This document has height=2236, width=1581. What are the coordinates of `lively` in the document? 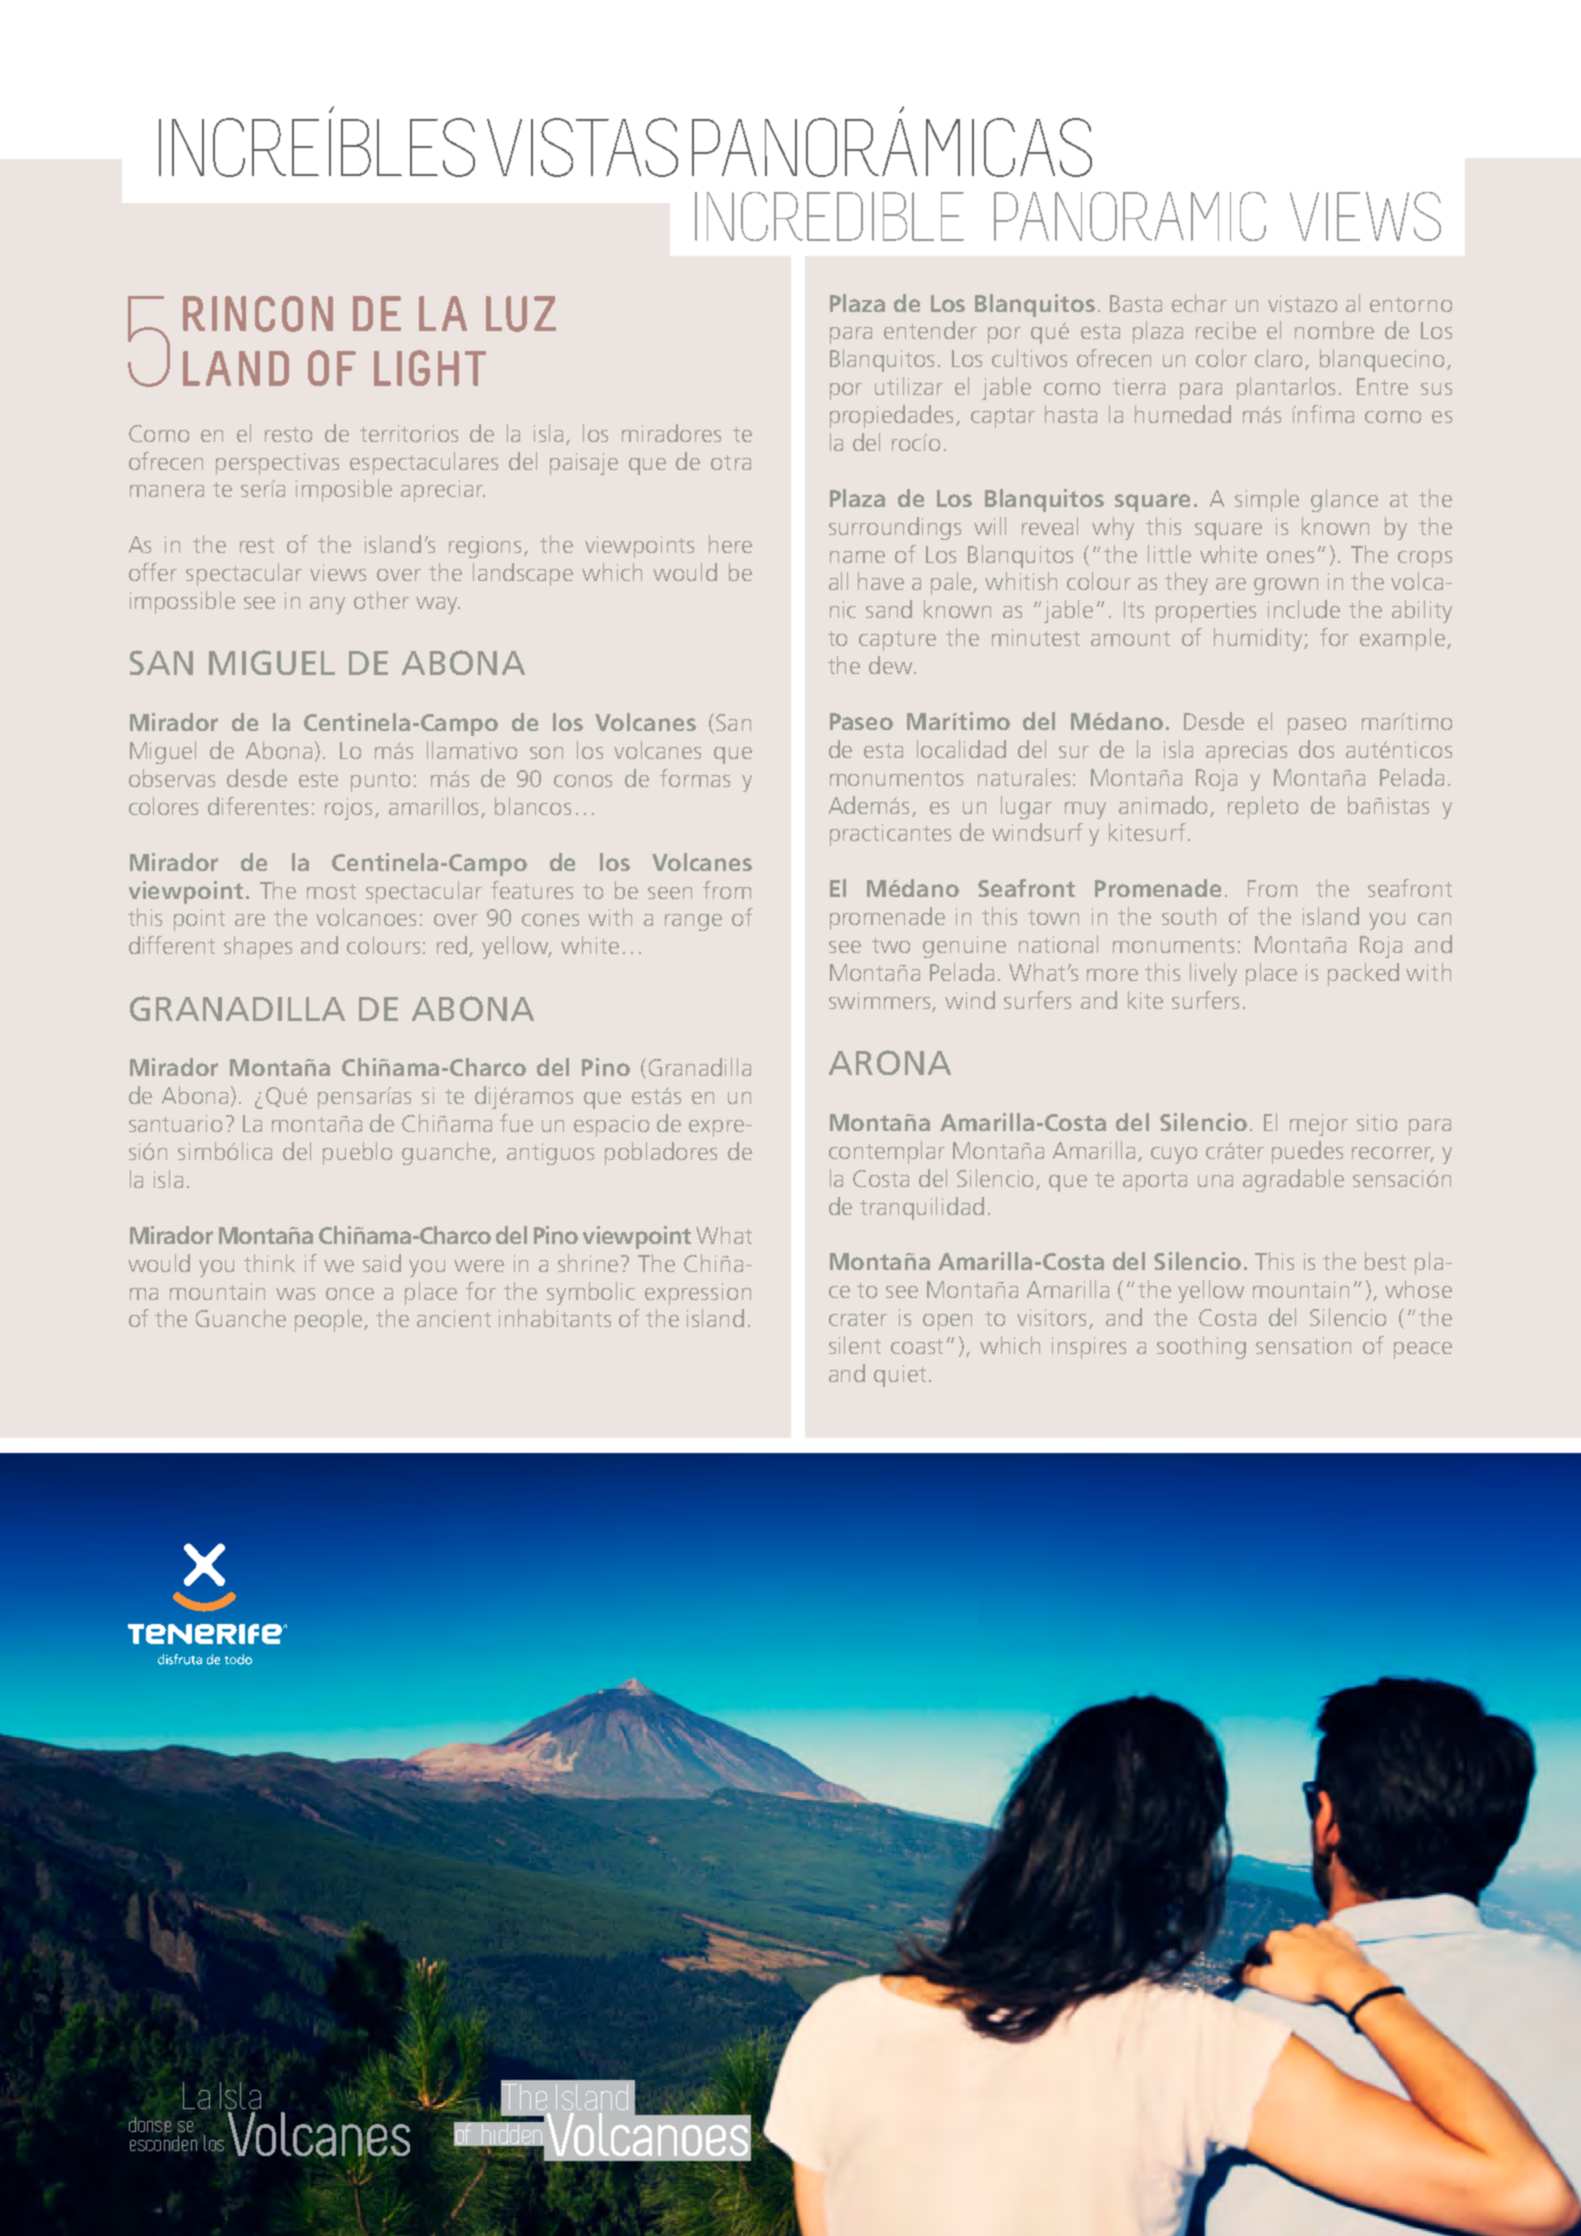 It's located at (1213, 974).
